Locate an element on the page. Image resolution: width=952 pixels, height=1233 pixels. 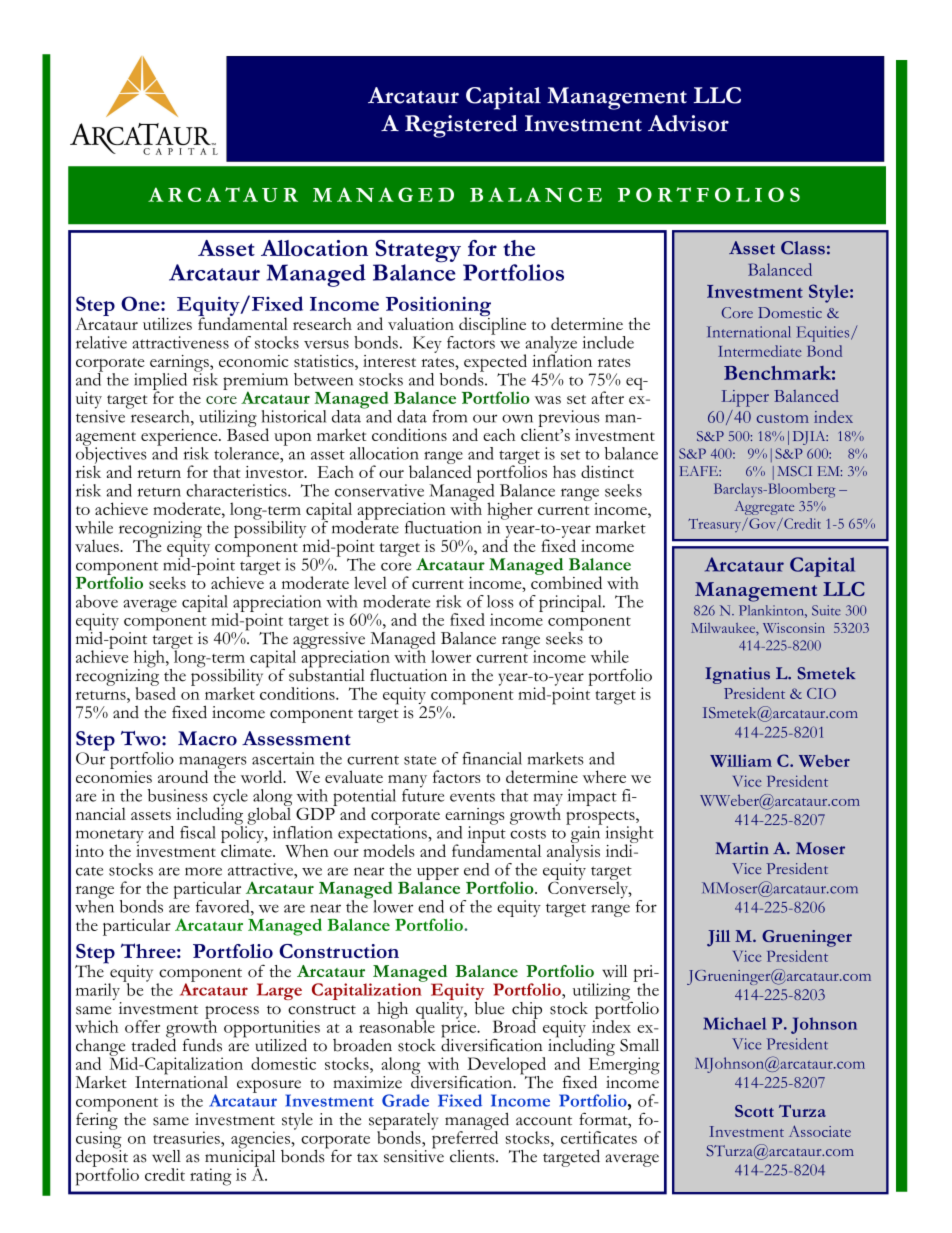
above is located at coordinates (97, 601).
